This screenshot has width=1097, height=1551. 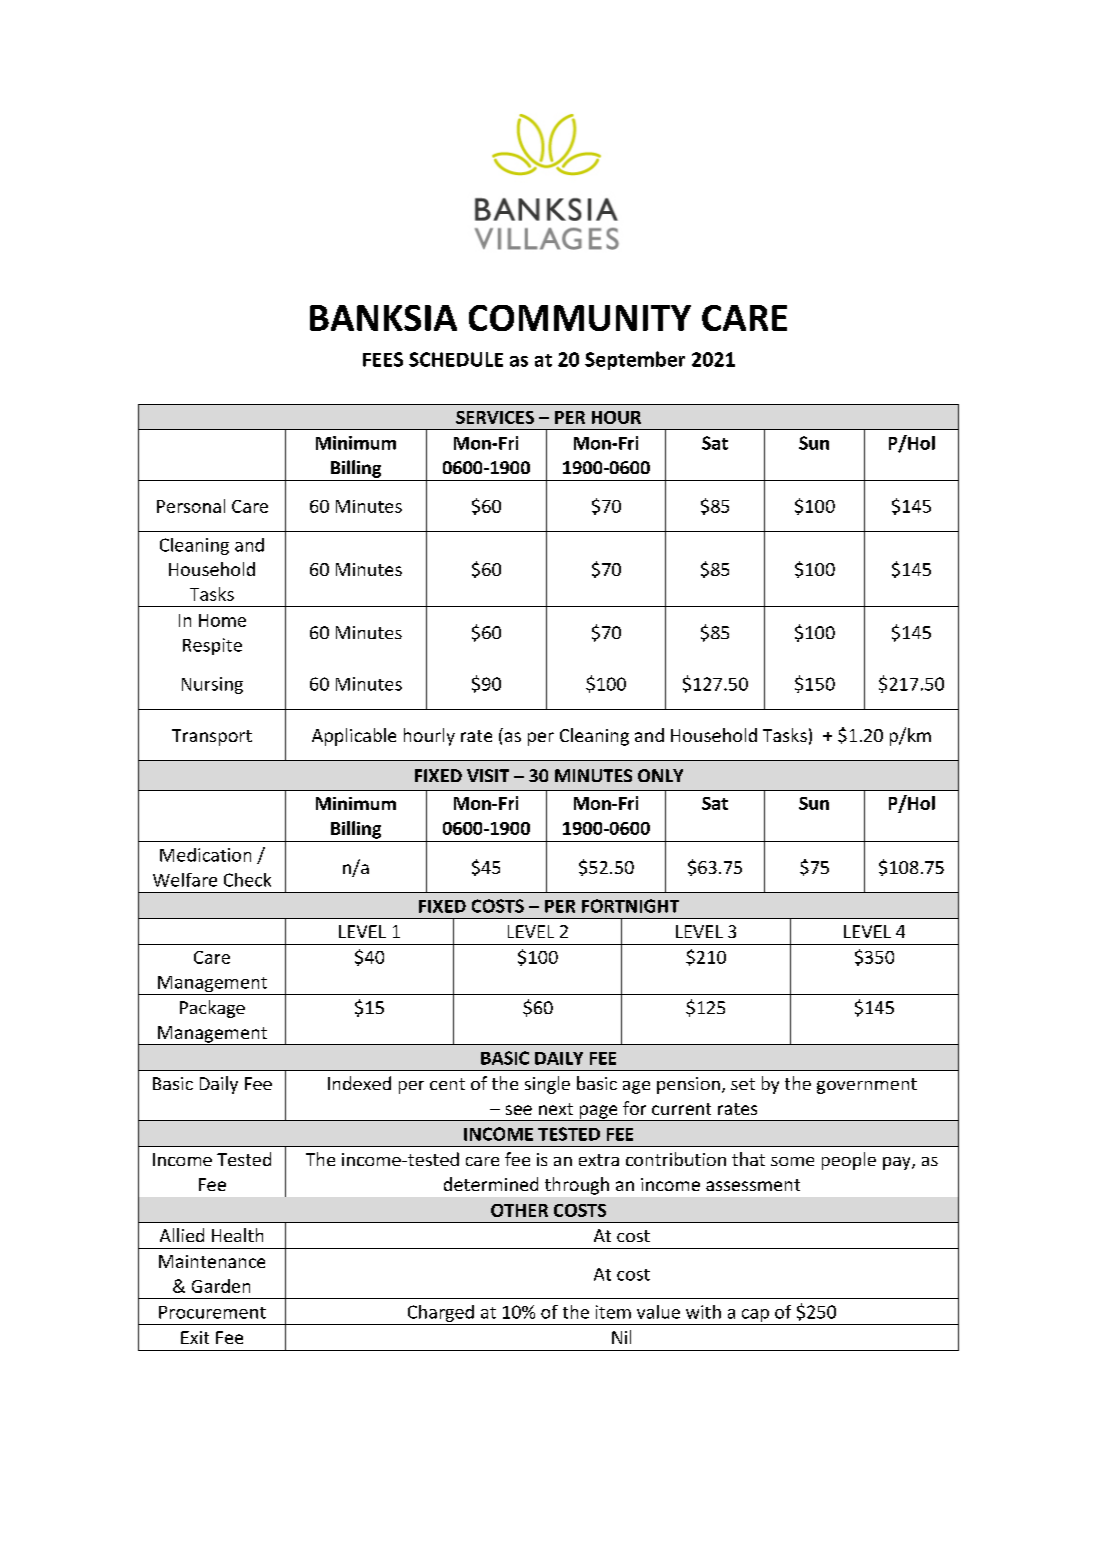 I want to click on ONLY, so click(x=660, y=775).
